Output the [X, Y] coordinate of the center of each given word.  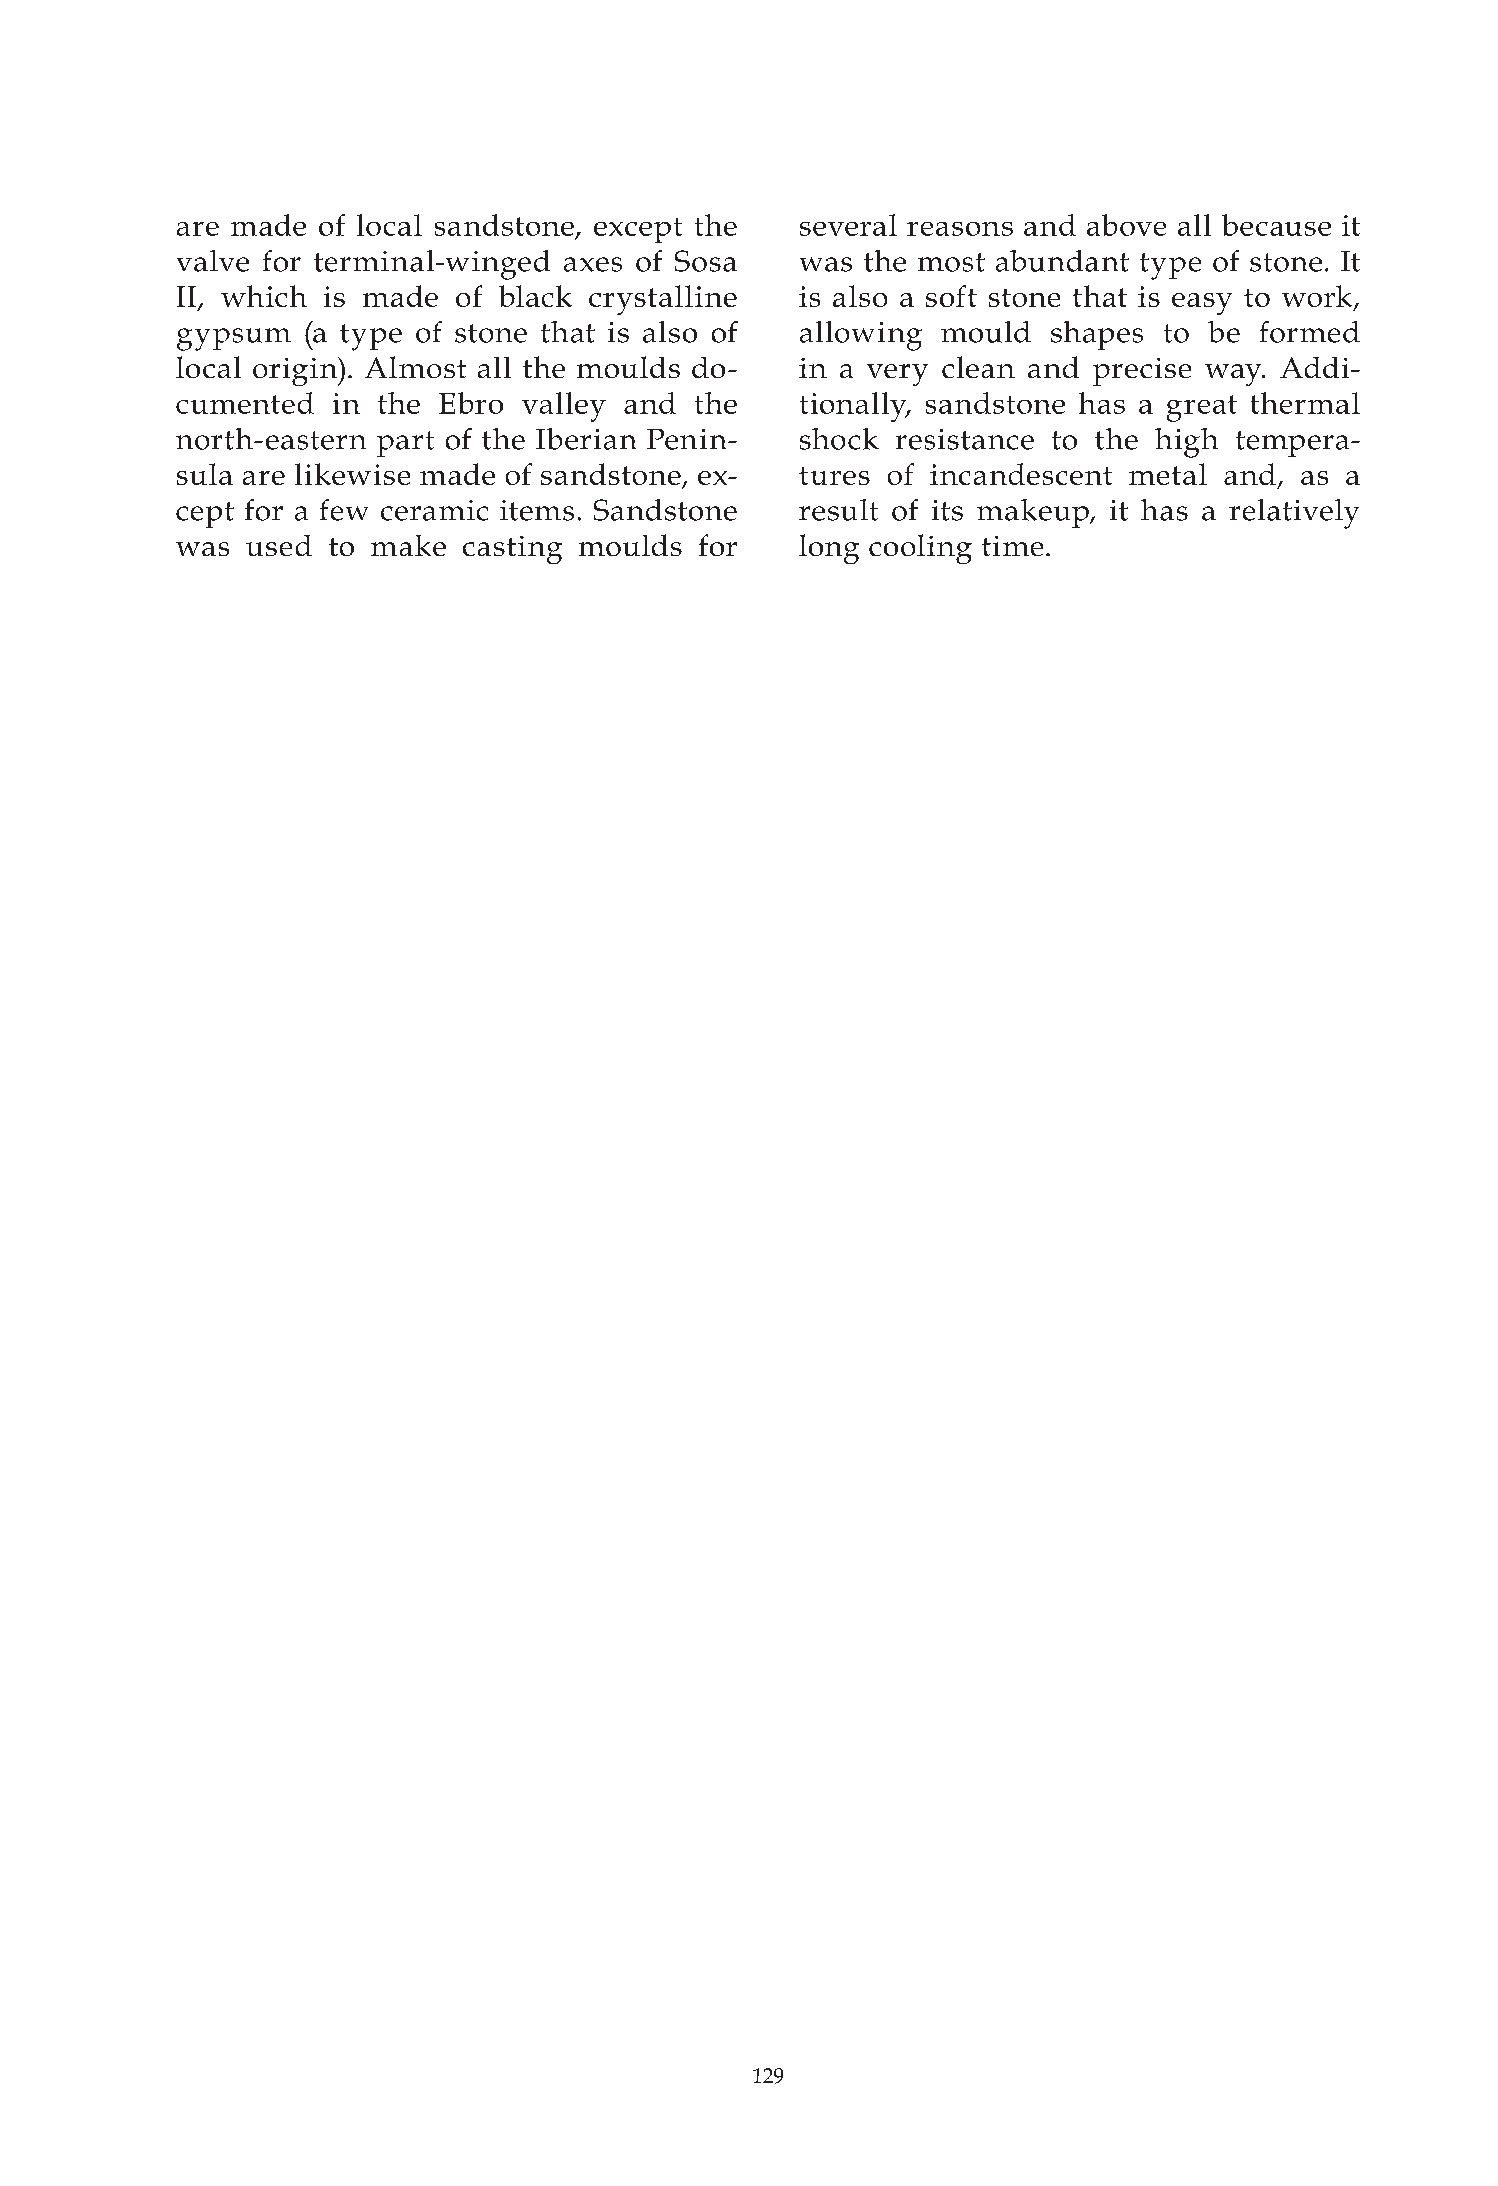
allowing [861, 336]
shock [839, 439]
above [1126, 225]
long [829, 549]
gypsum [234, 339]
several [848, 225]
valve [213, 261]
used [279, 545]
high [1186, 443]
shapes [1097, 335]
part [405, 444]
